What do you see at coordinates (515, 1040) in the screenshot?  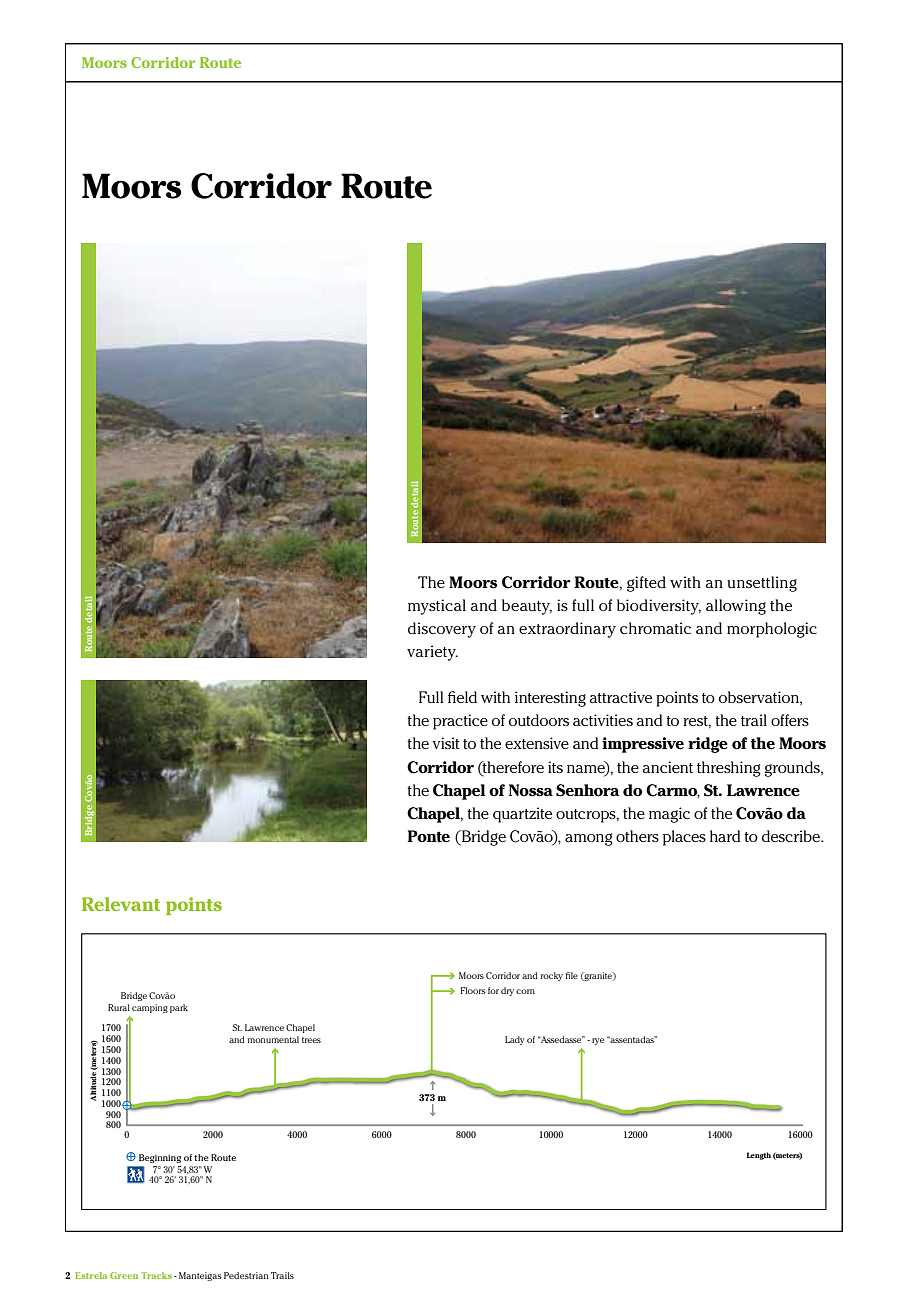 I see `Lady` at bounding box center [515, 1040].
